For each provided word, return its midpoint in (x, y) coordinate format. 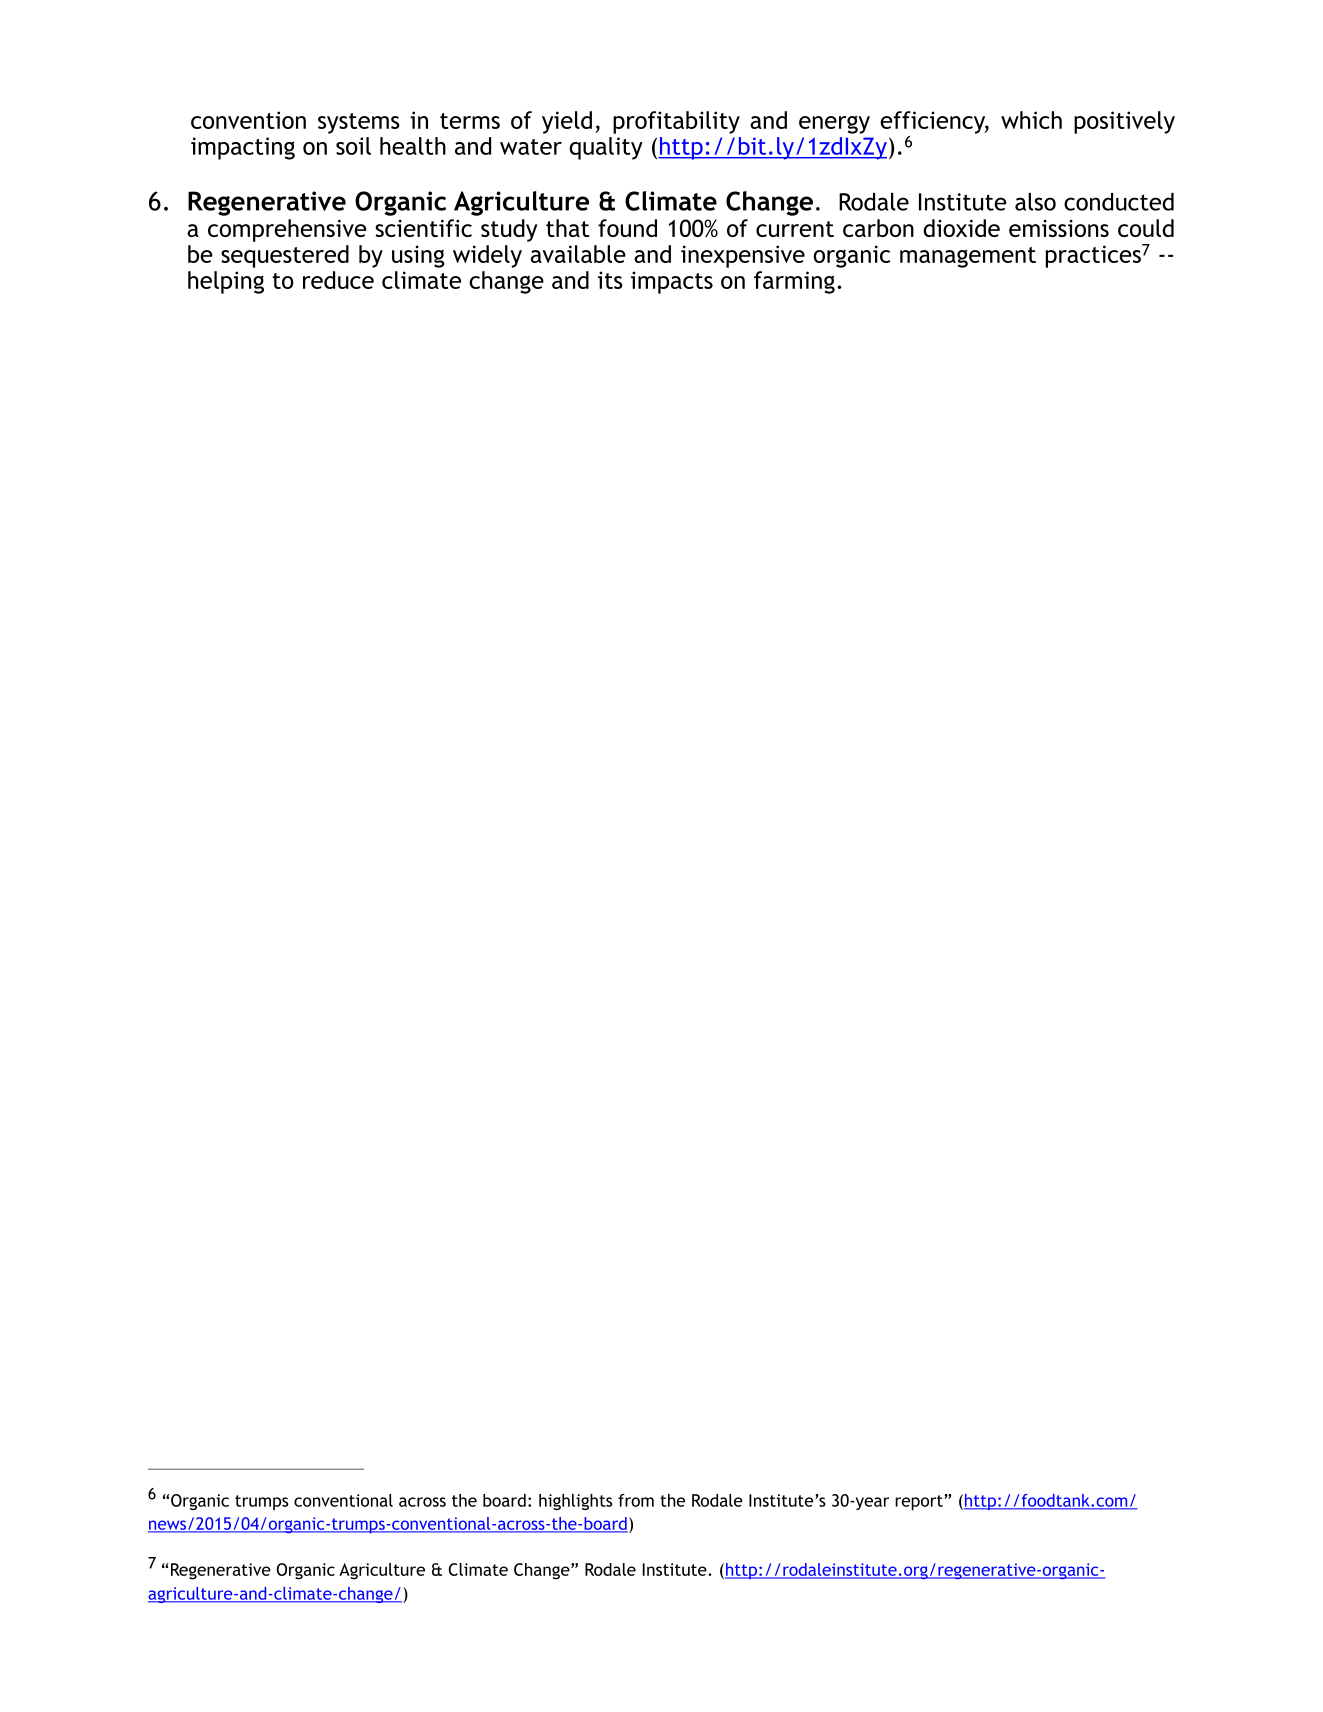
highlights (575, 1502)
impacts (672, 282)
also (1035, 202)
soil (353, 146)
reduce (338, 280)
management (968, 257)
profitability (676, 122)
